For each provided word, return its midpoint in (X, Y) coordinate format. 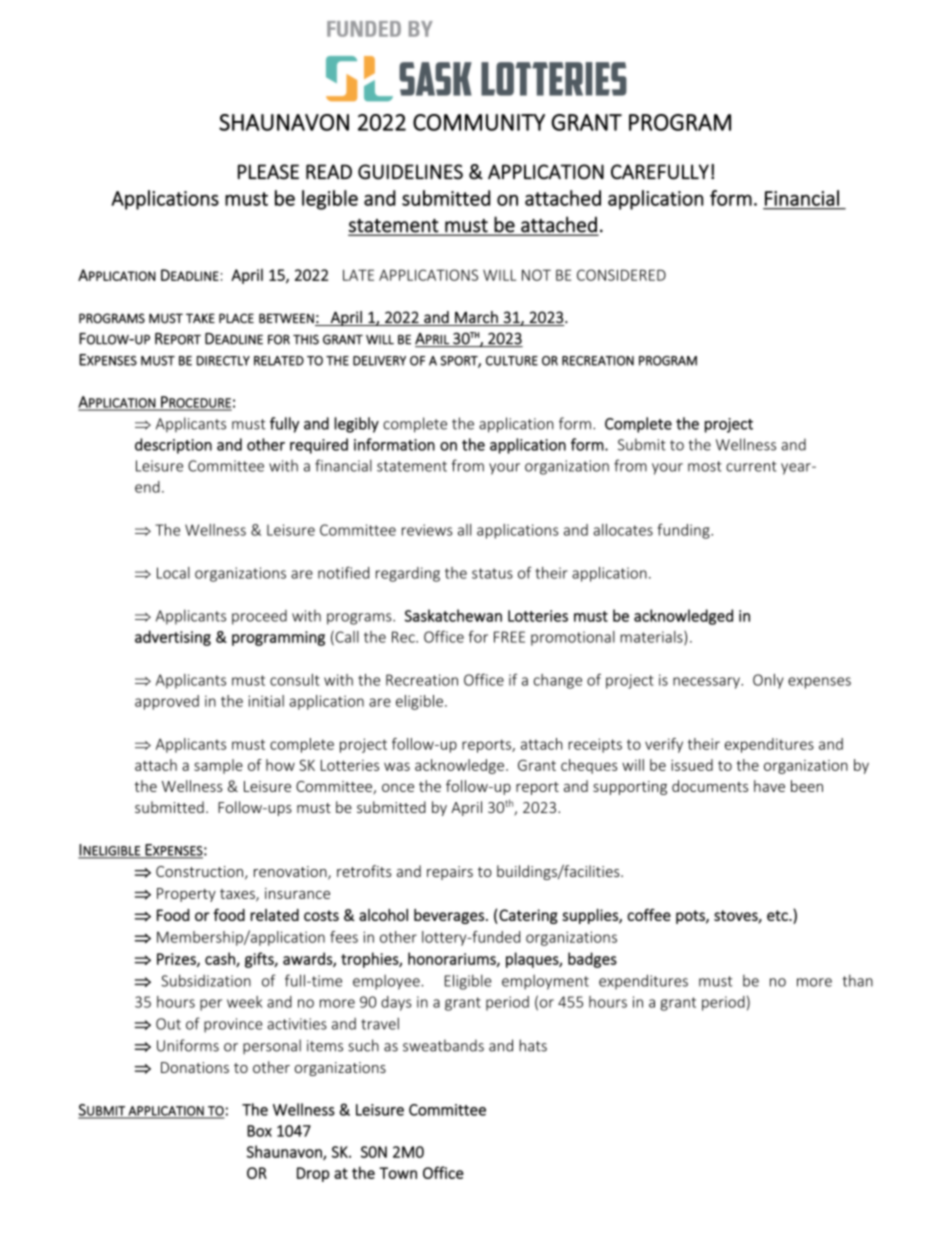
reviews (427, 530)
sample (218, 766)
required (319, 446)
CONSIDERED (621, 275)
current (751, 466)
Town (398, 1173)
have (769, 786)
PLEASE (268, 172)
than (857, 980)
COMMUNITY (479, 122)
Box (259, 1131)
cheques (589, 766)
